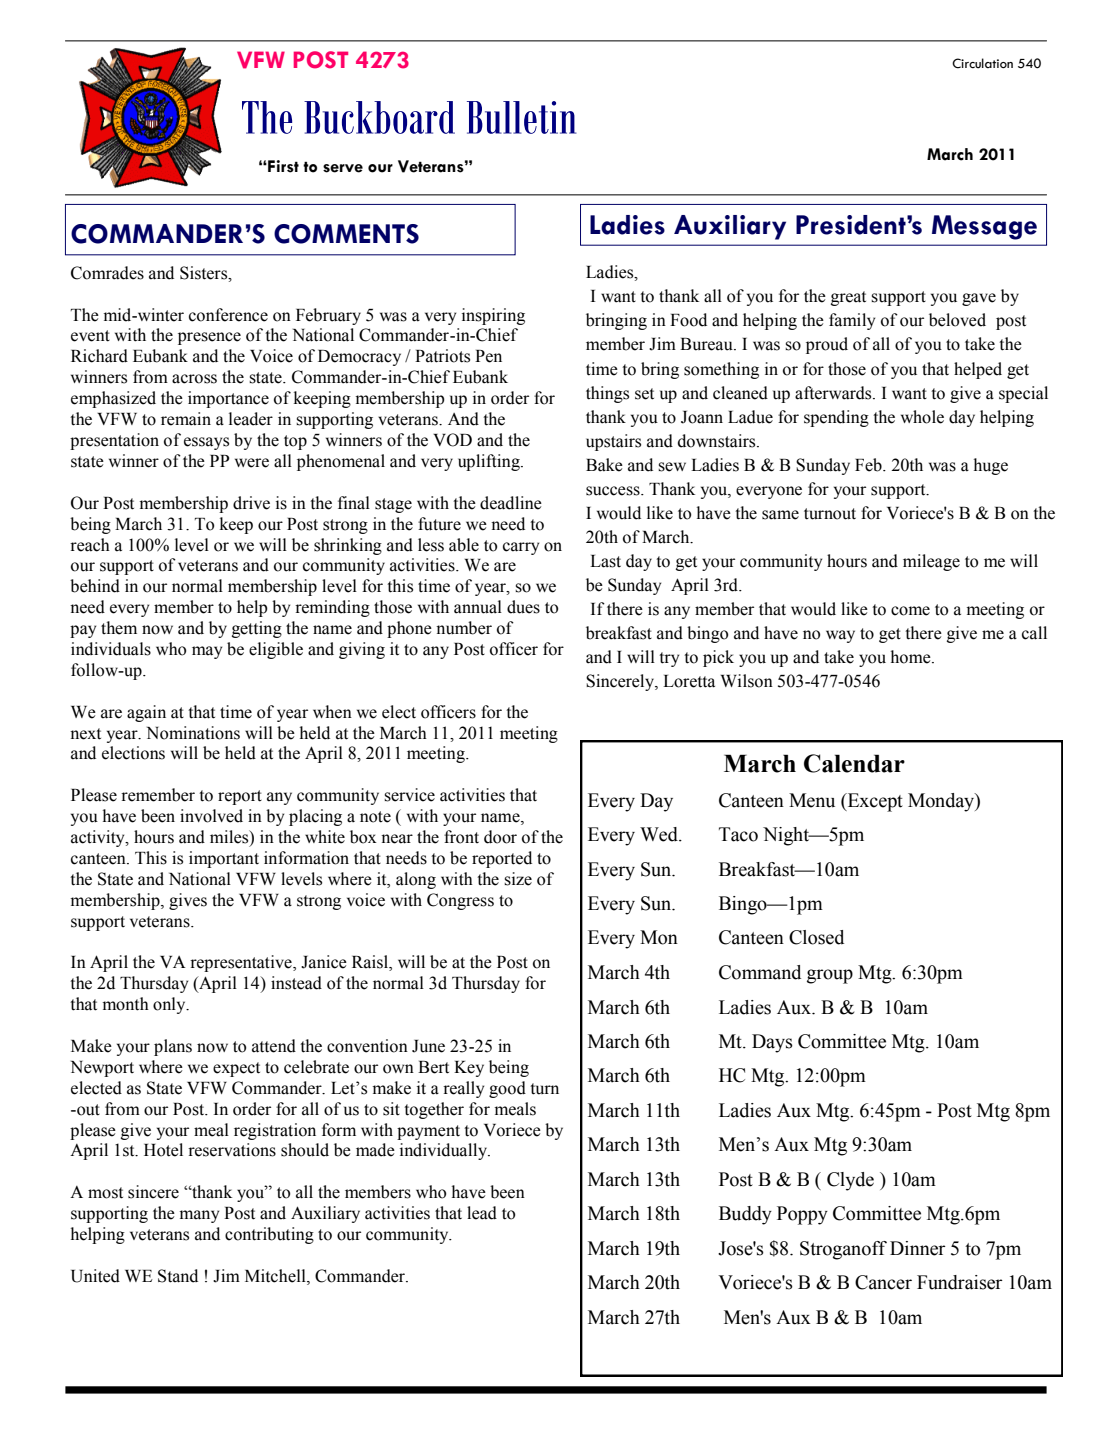 This screenshot has height=1439, width=1112. What do you see at coordinates (523, 607) in the screenshot?
I see `dues` at bounding box center [523, 607].
